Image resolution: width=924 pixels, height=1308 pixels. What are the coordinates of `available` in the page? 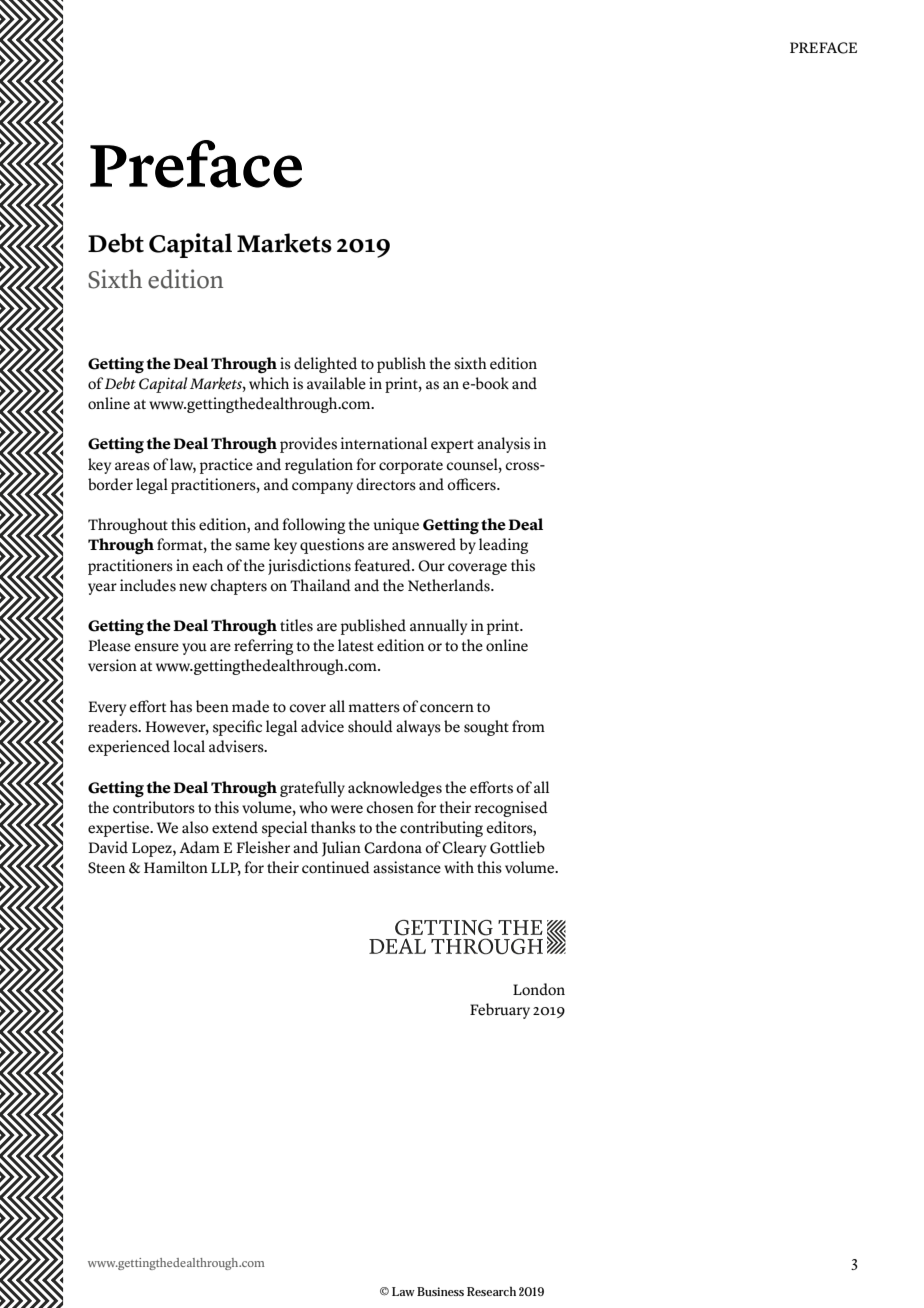 It's located at (336, 383).
